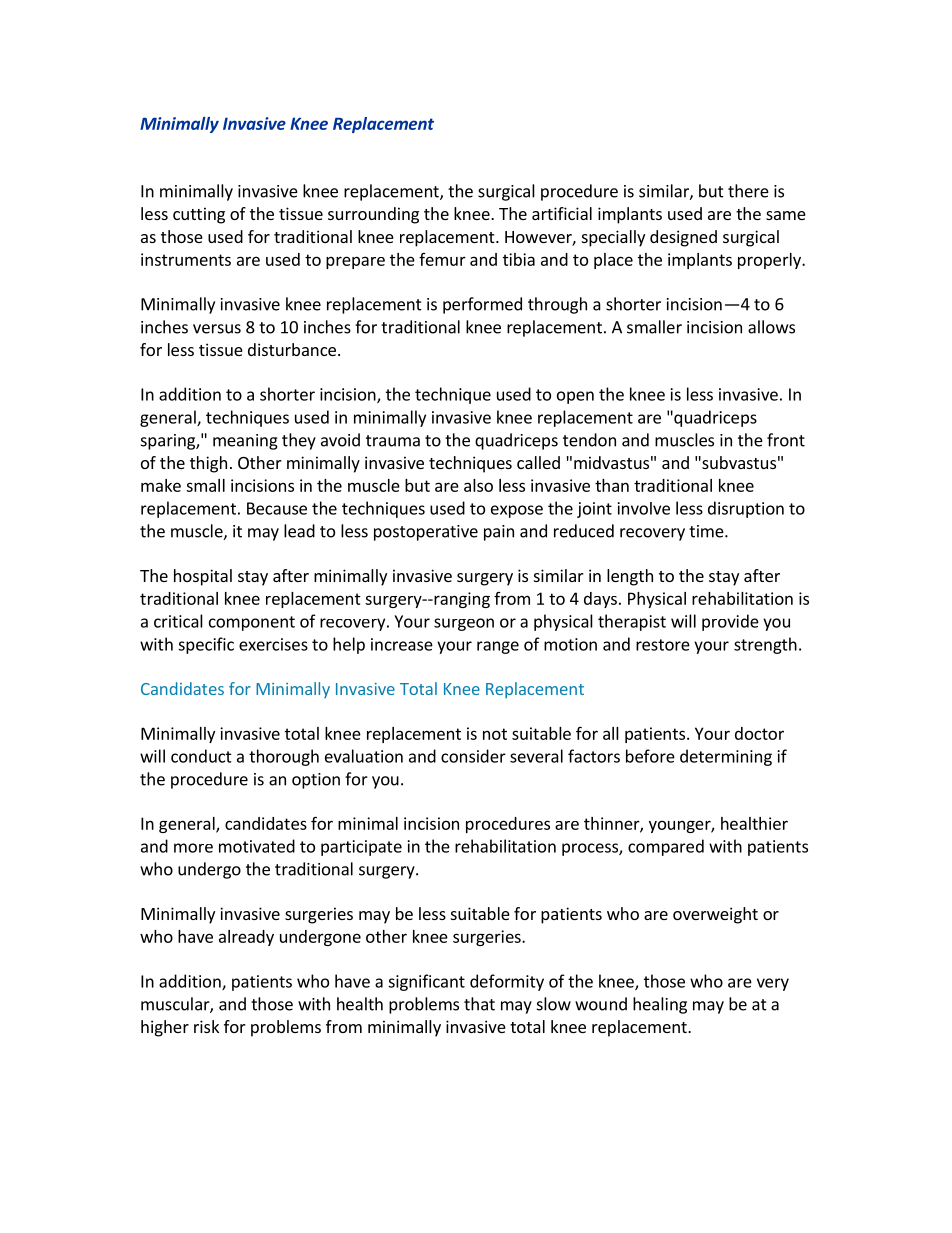  What do you see at coordinates (199, 215) in the image?
I see `cutting` at bounding box center [199, 215].
